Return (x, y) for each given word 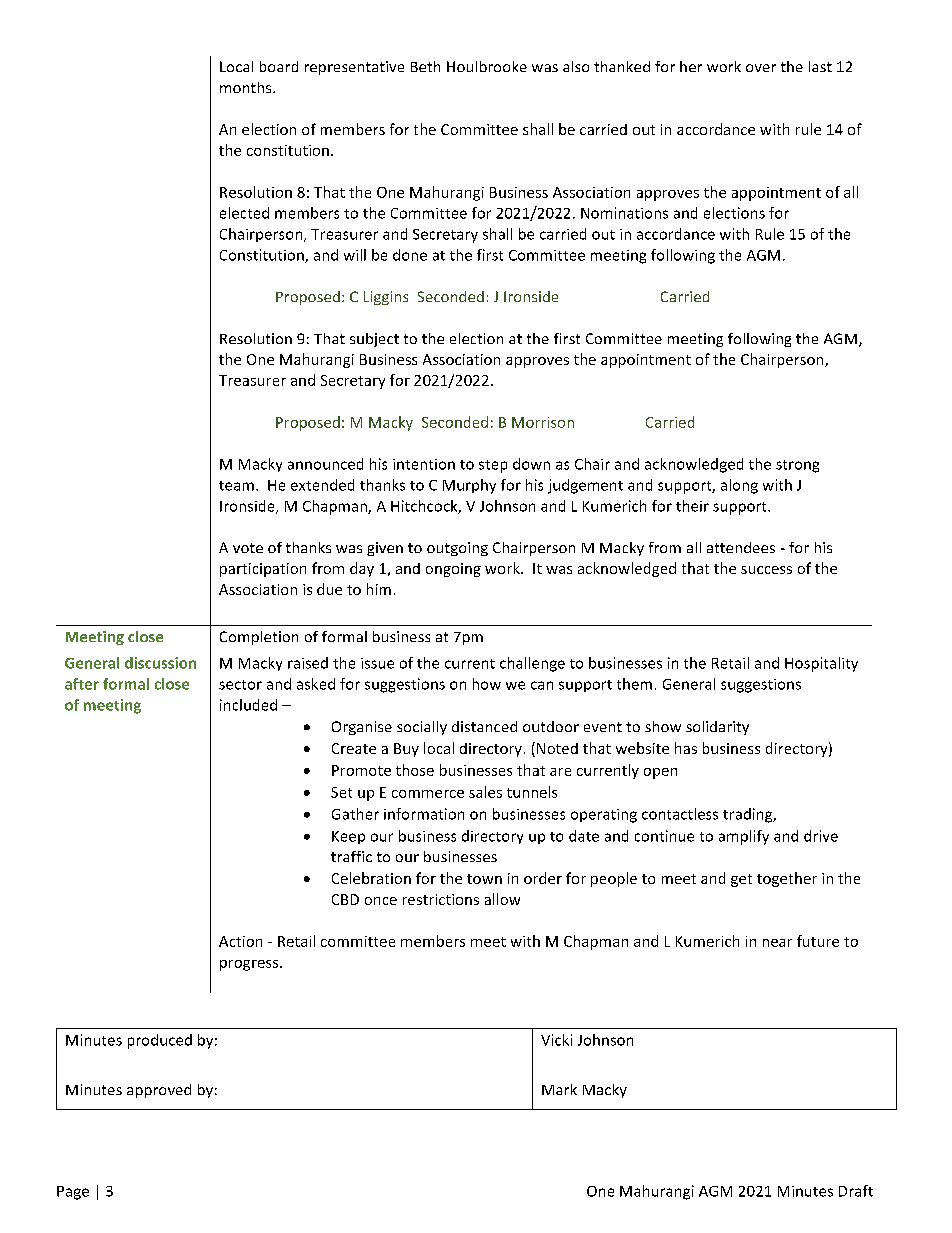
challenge (532, 664)
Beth (425, 66)
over (761, 68)
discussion (160, 663)
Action (240, 941)
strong (797, 466)
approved (159, 1091)
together (787, 879)
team (236, 486)
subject (374, 340)
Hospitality (821, 664)
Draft (856, 1191)
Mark (559, 1089)
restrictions (441, 899)
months (247, 87)
